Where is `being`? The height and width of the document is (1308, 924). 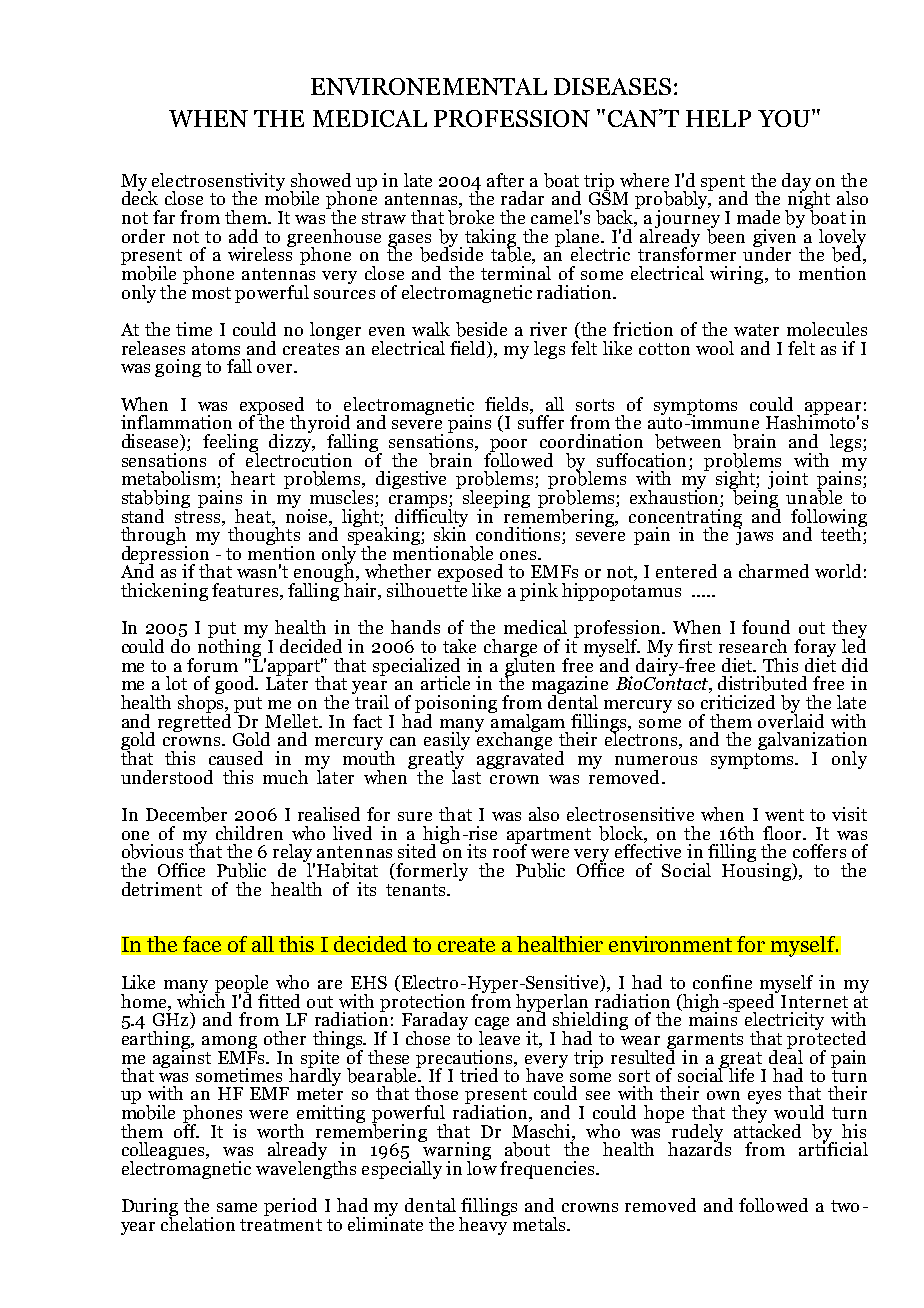
being is located at coordinates (755, 499).
